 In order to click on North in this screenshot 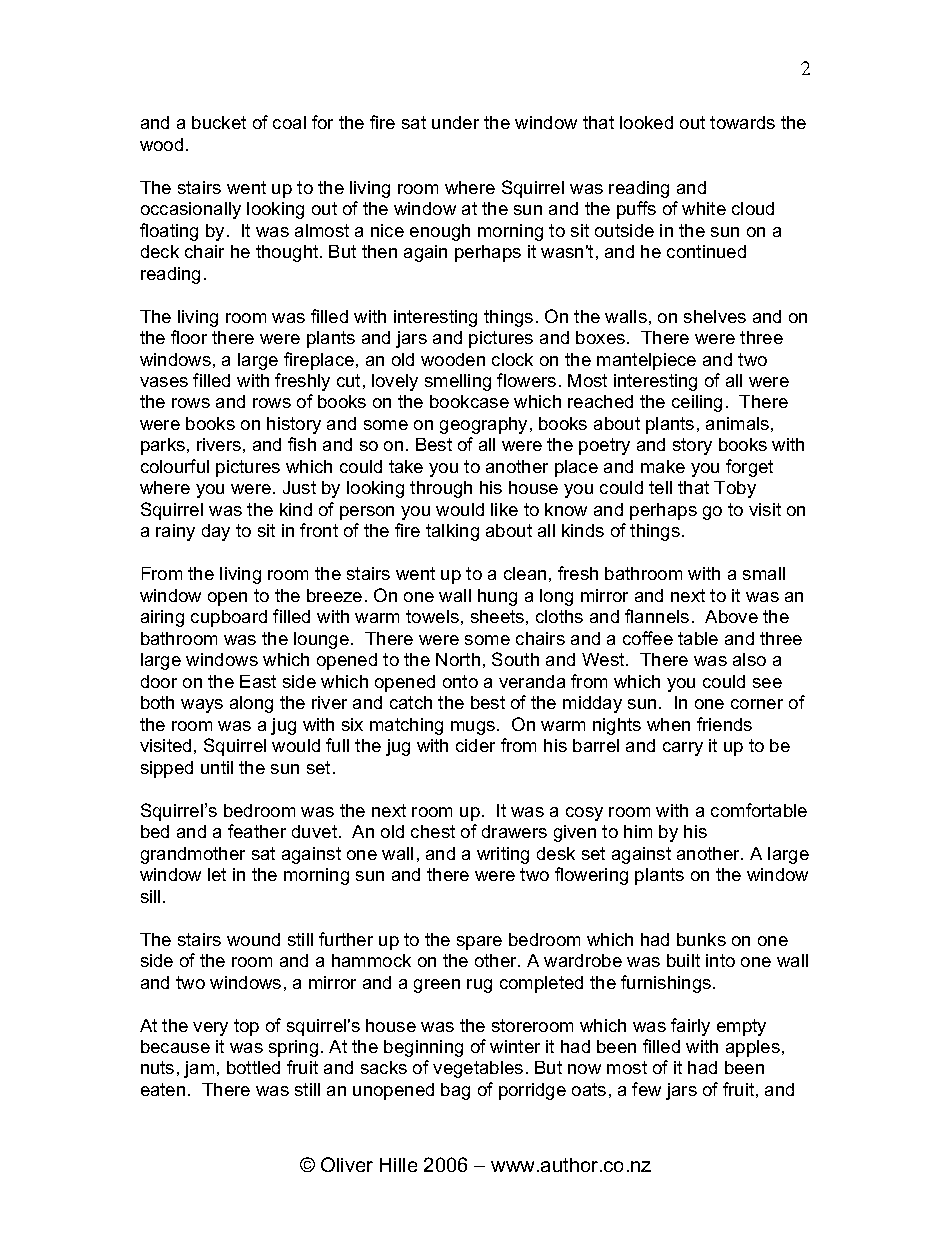, I will do `click(458, 659)`.
